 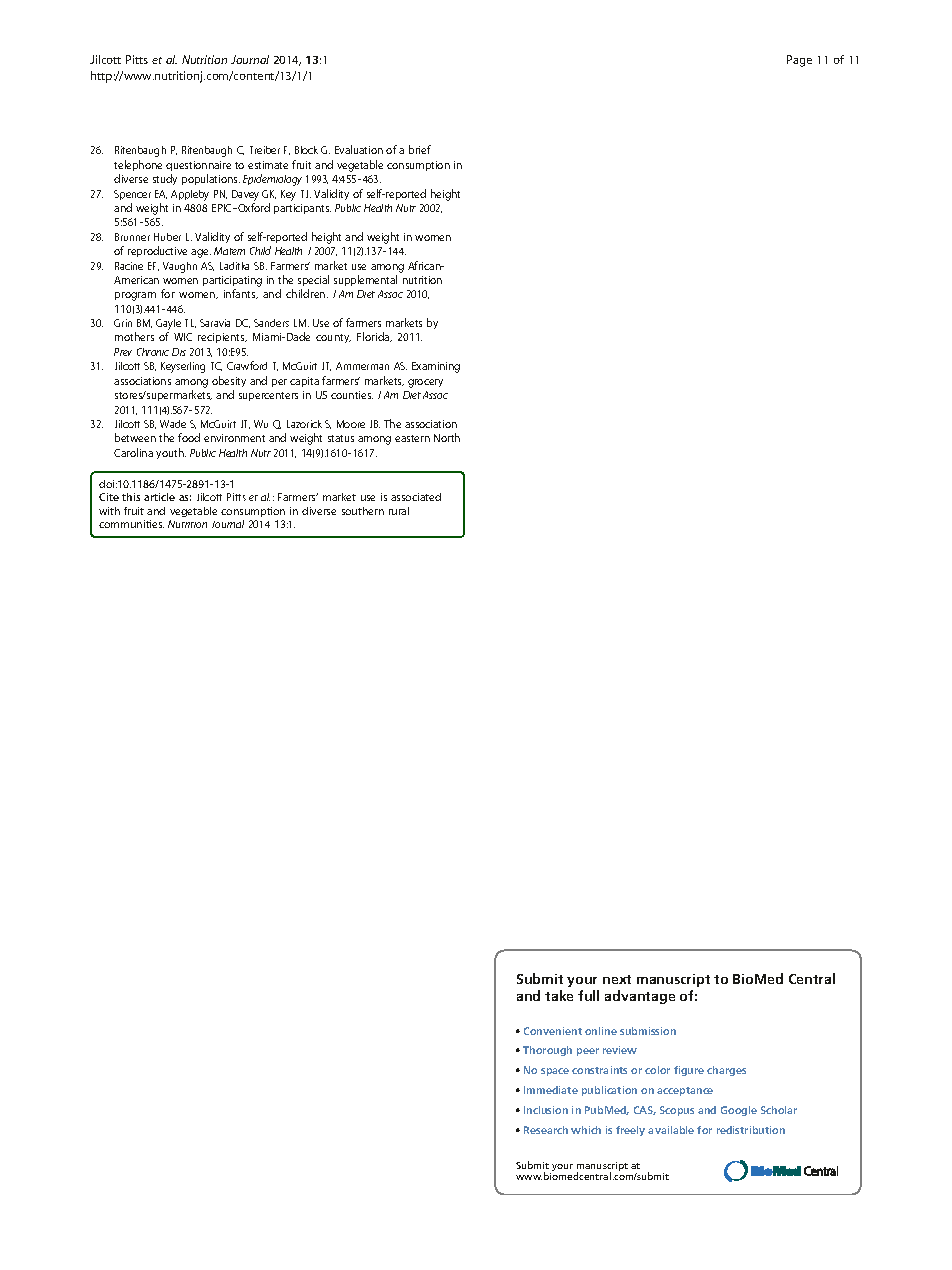 I want to click on next, so click(x=617, y=979).
